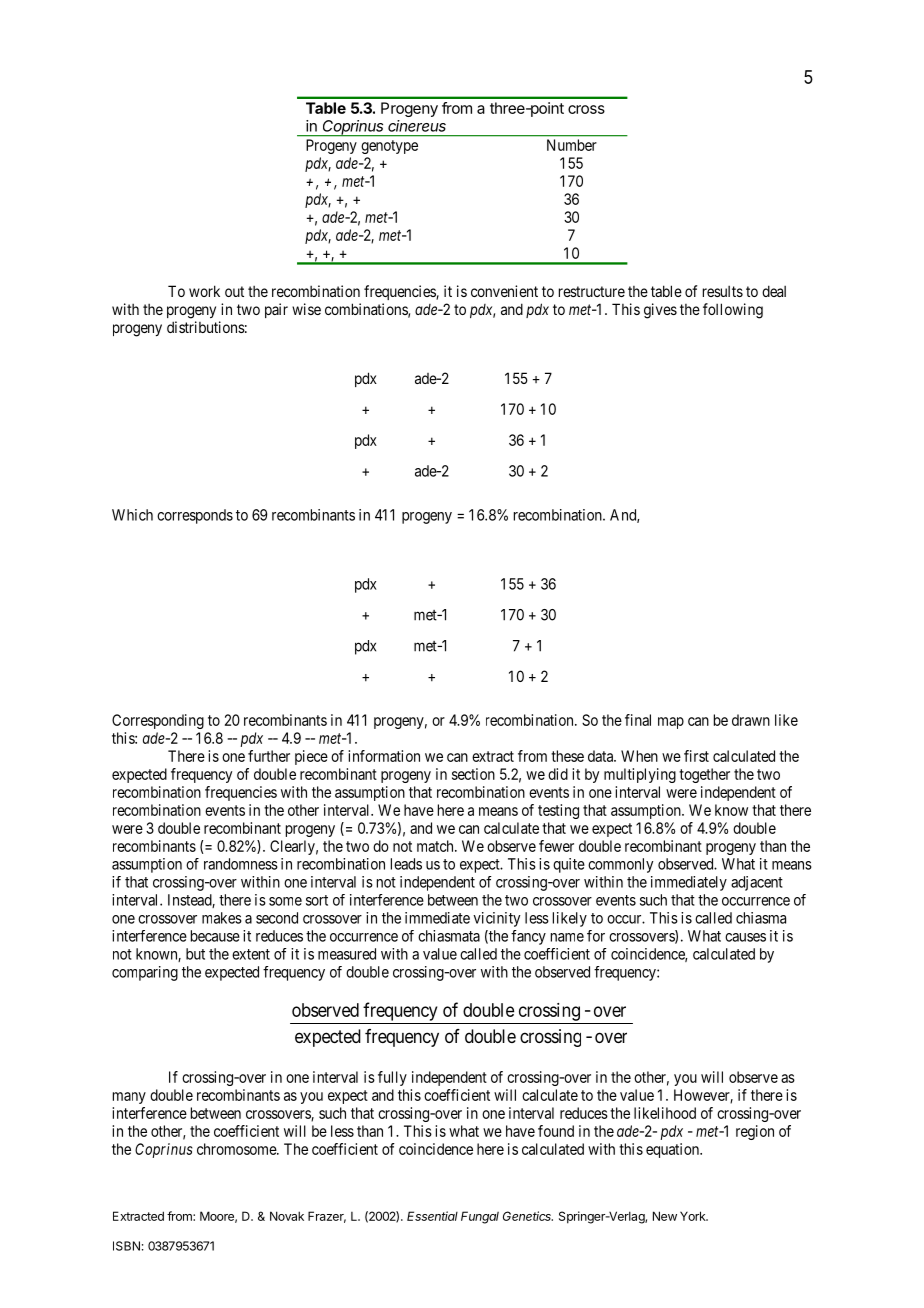 The width and height of the screenshot is (924, 1308). What do you see at coordinates (287, 1216) in the screenshot?
I see `Novak` at bounding box center [287, 1216].
